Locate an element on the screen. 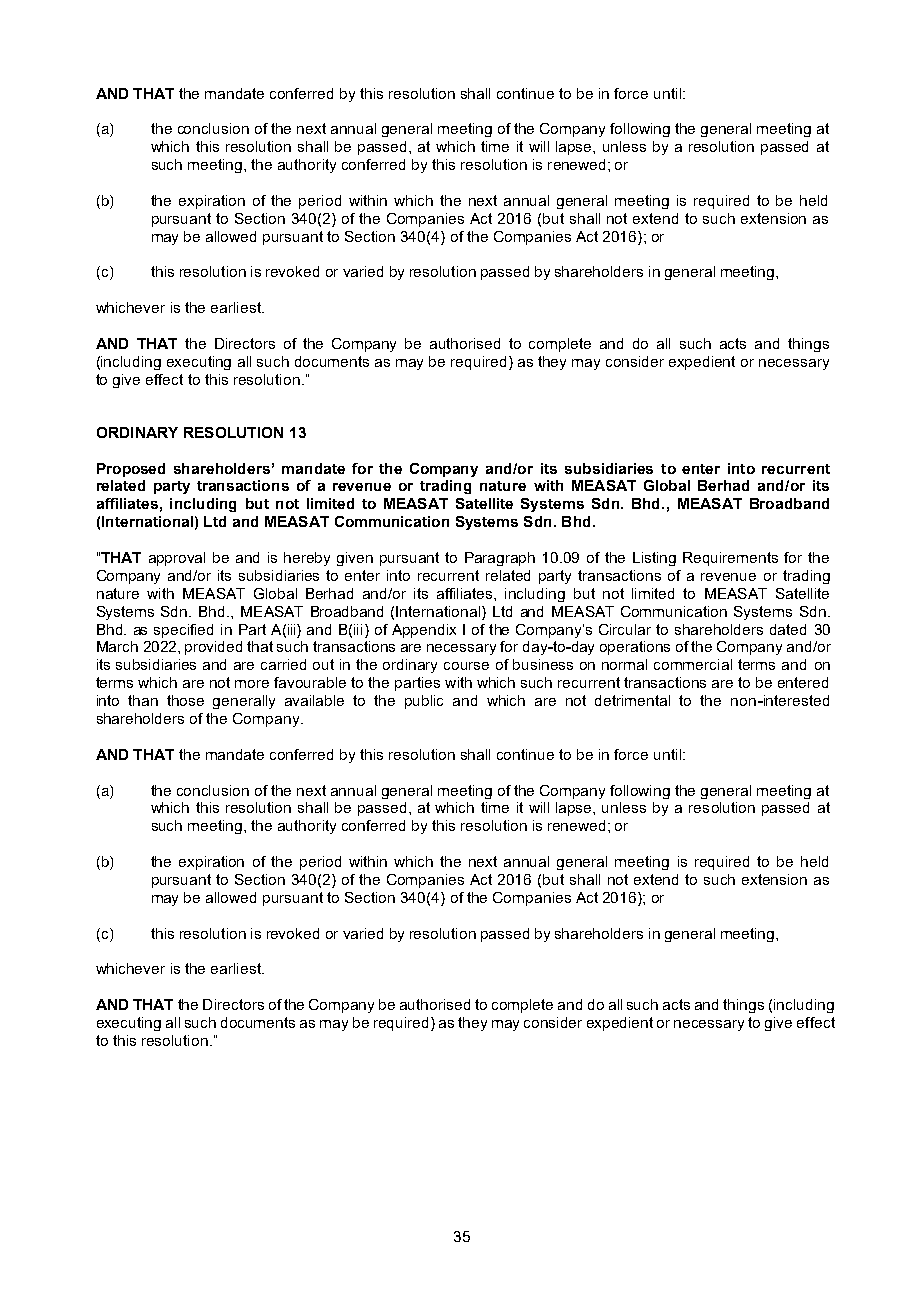  Requirements is located at coordinates (730, 559).
